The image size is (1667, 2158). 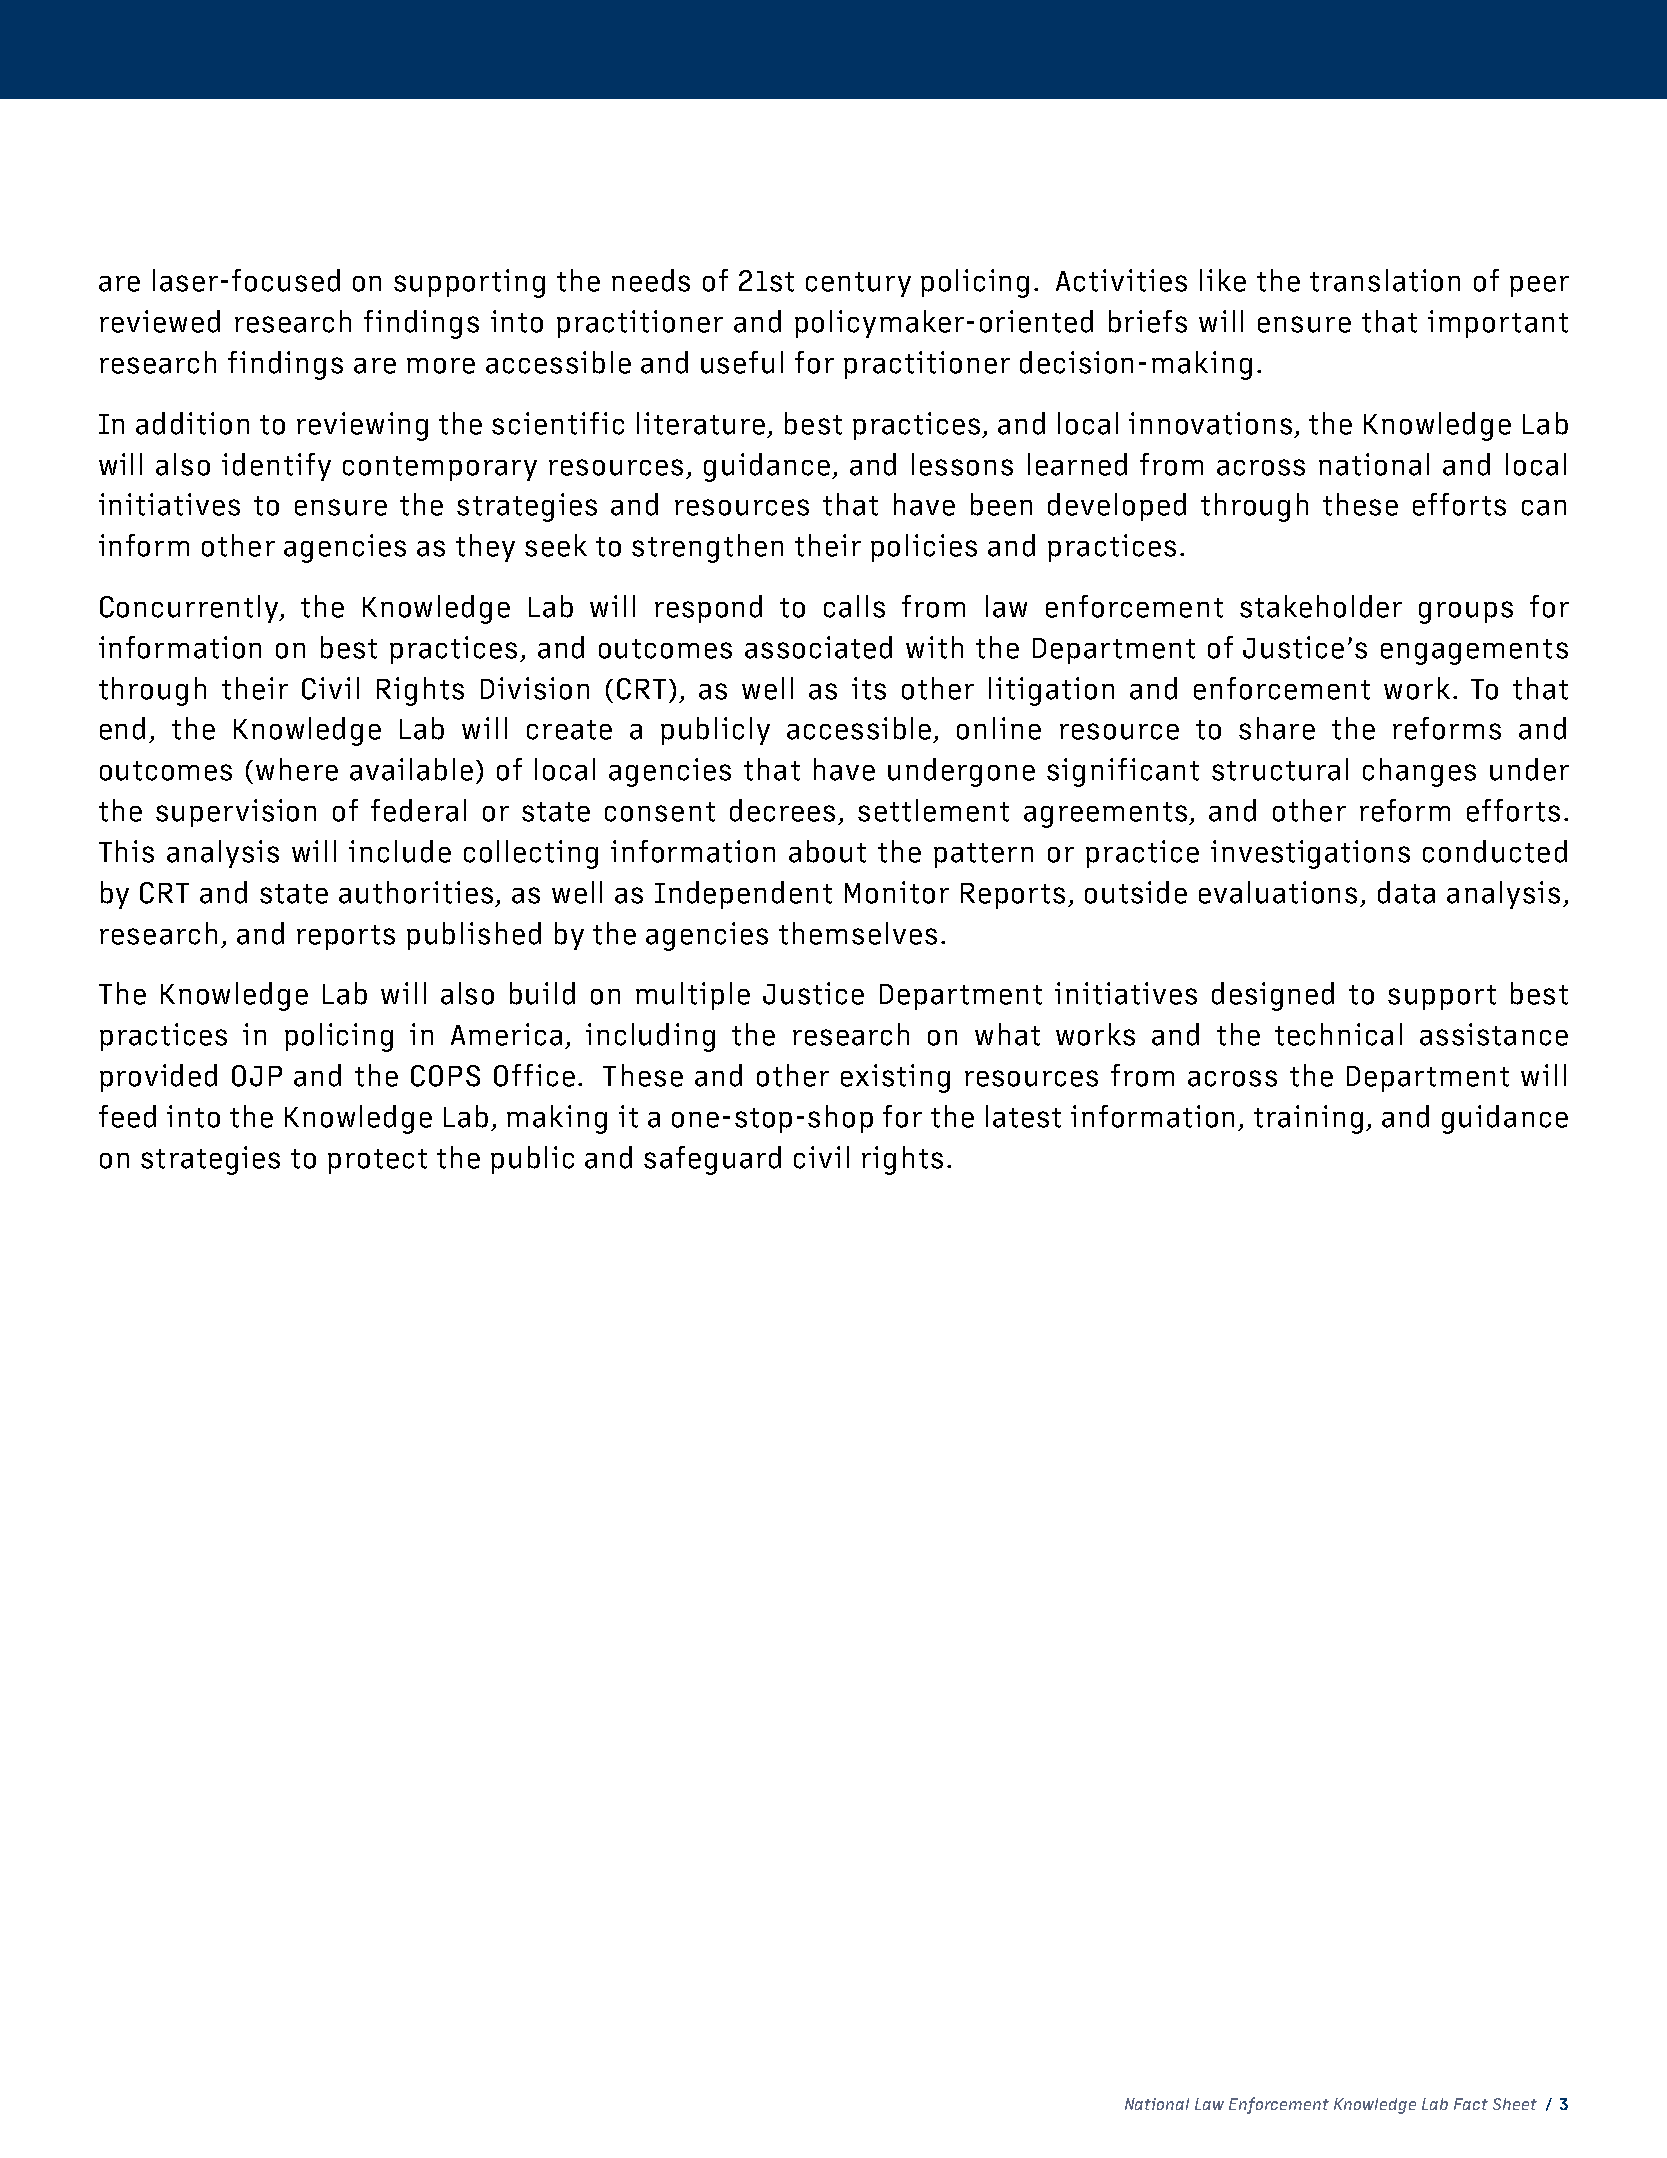 What do you see at coordinates (1471, 2104) in the screenshot?
I see `Fact` at bounding box center [1471, 2104].
